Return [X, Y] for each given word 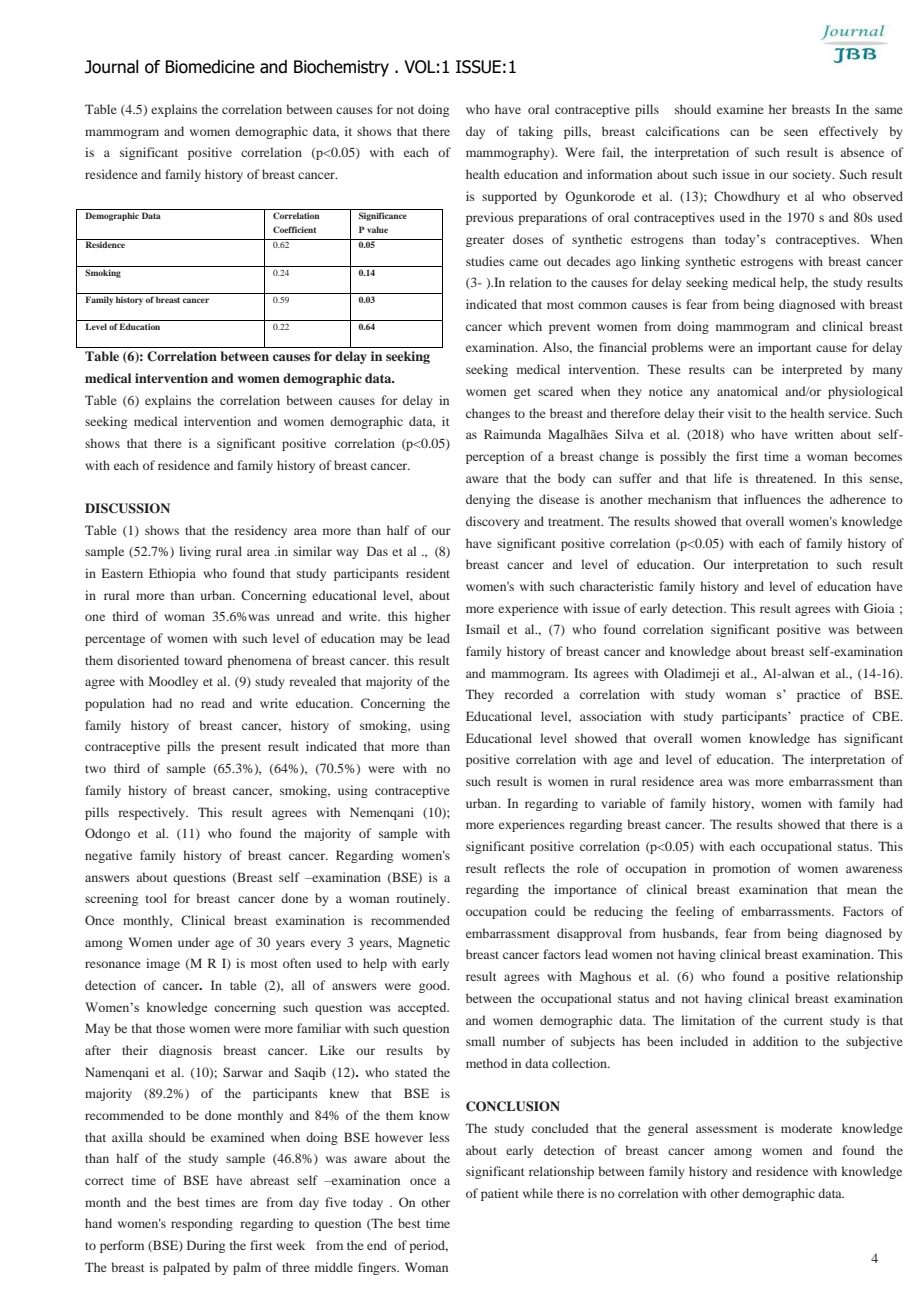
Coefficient [294, 229]
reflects [524, 868]
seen [796, 132]
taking [536, 132]
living [195, 552]
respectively [153, 813]
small [480, 1041]
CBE [887, 716]
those [170, 1028]
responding [202, 1224]
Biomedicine [210, 67]
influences [772, 499]
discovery [493, 522]
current [803, 1021]
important [785, 348]
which [525, 326]
